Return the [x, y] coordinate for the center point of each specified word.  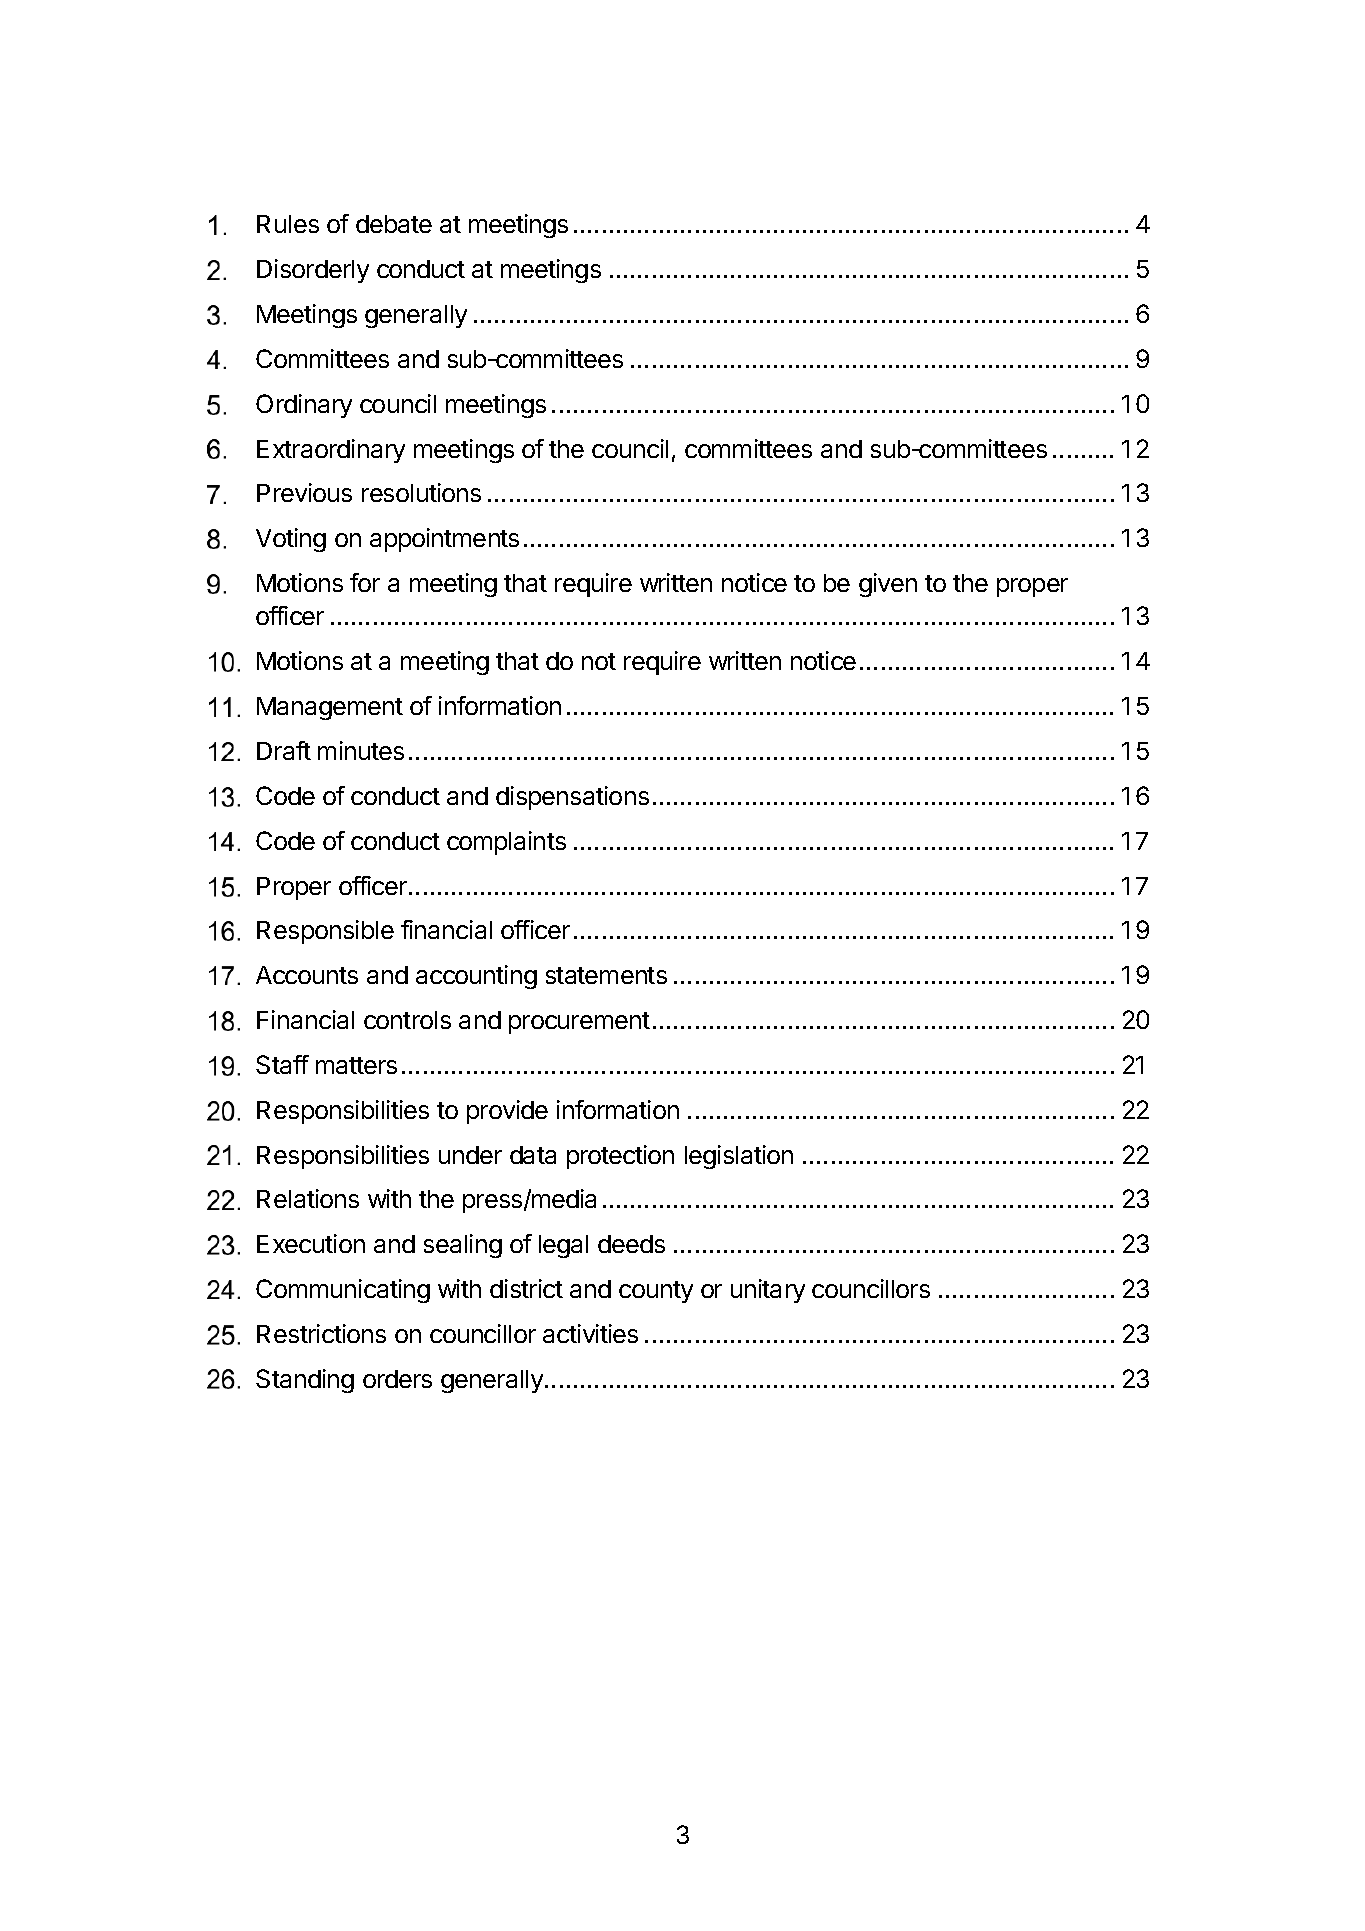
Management [330, 708]
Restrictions [321, 1333]
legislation [739, 1157]
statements [606, 975]
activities [590, 1333]
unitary [768, 1291]
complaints [506, 843]
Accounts [307, 975]
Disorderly [313, 271]
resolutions [421, 492]
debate [394, 224]
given [888, 585]
